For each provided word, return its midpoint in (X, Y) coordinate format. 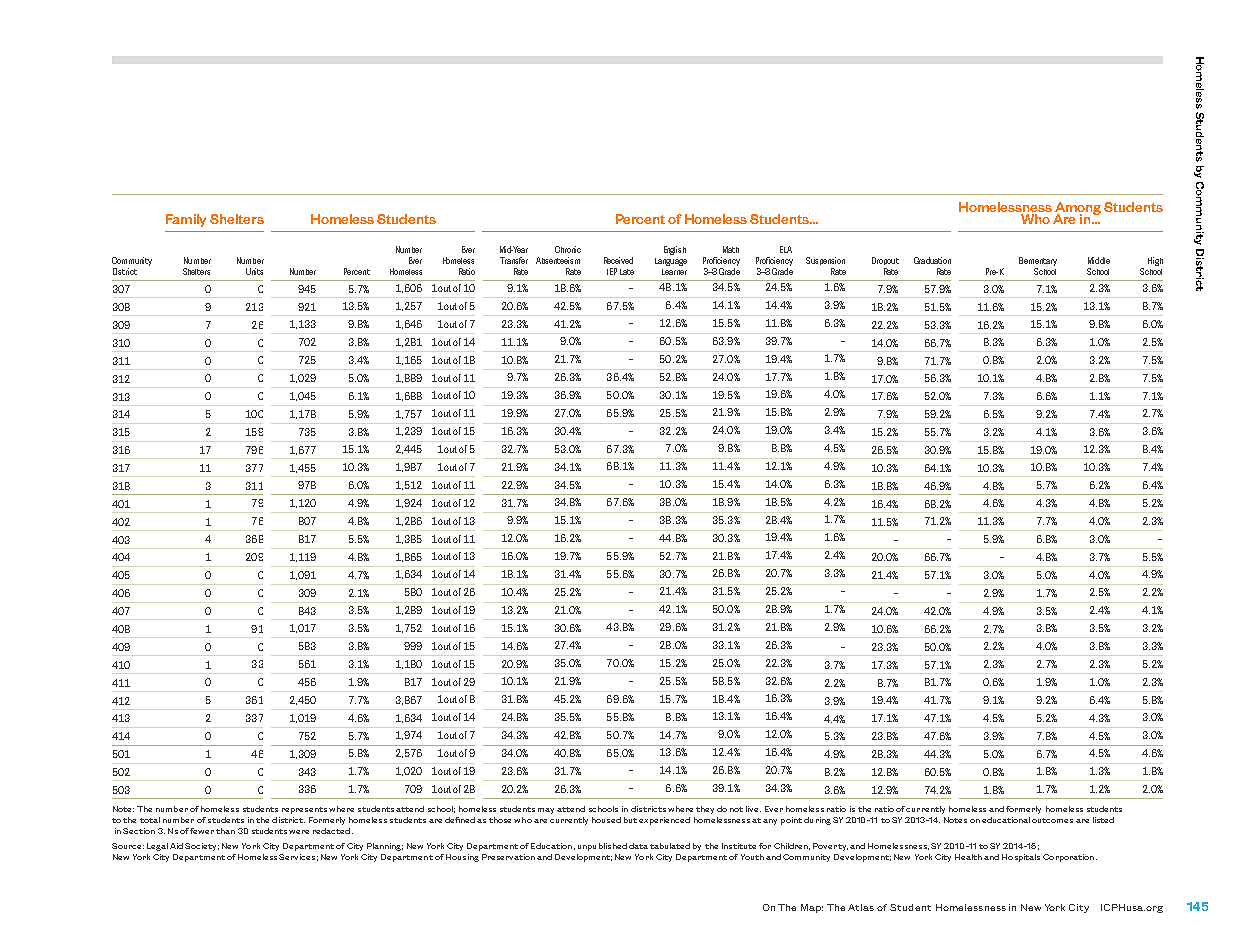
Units (254, 271)
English (675, 250)
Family (186, 220)
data (638, 846)
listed (1103, 820)
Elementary (1038, 263)
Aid (176, 846)
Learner (674, 272)
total (150, 820)
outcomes (1052, 820)
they (705, 810)
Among (1078, 209)
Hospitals (1021, 858)
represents (304, 810)
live (753, 809)
